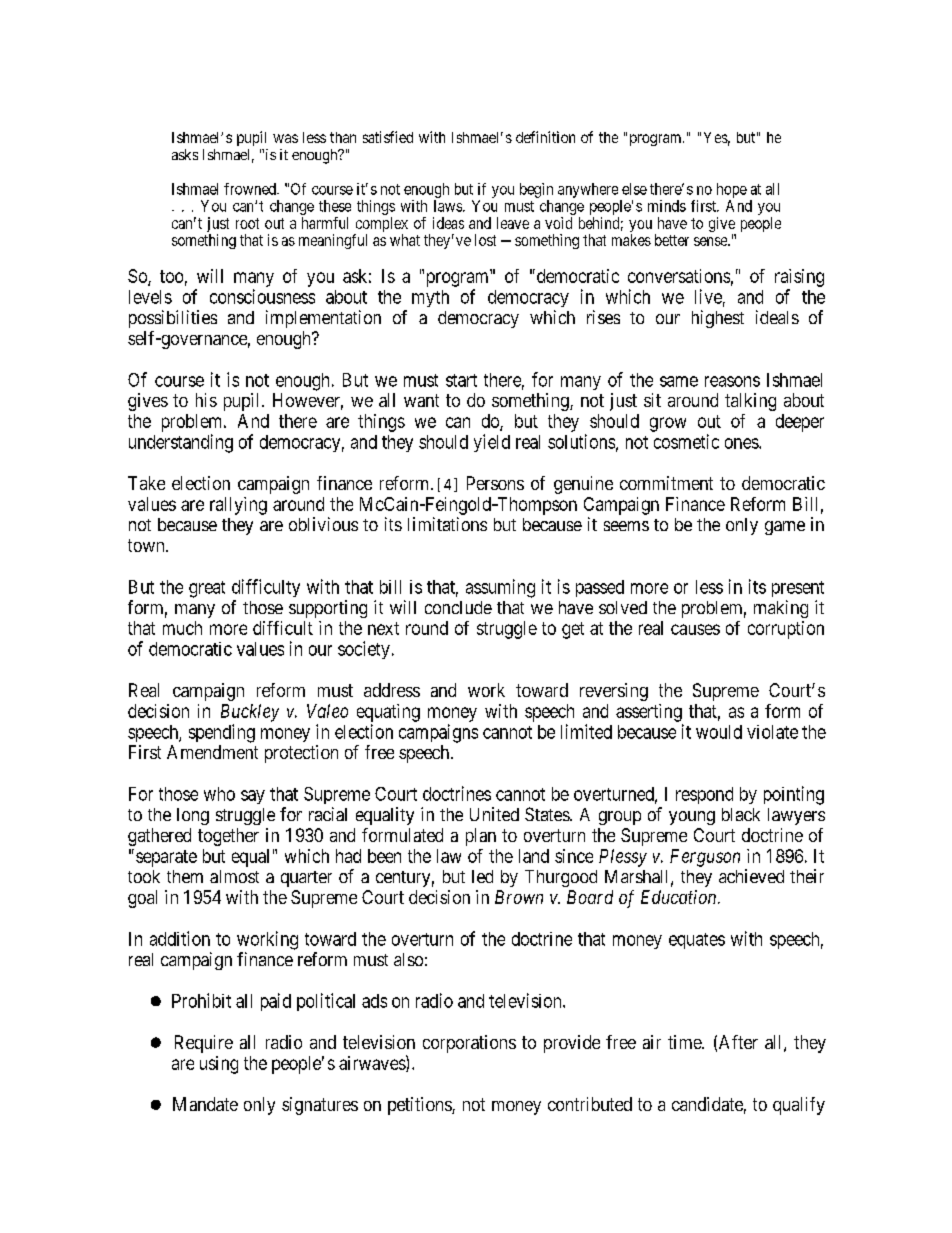 This screenshot has width=952, height=1233. I want to click on ones, so click(742, 443).
